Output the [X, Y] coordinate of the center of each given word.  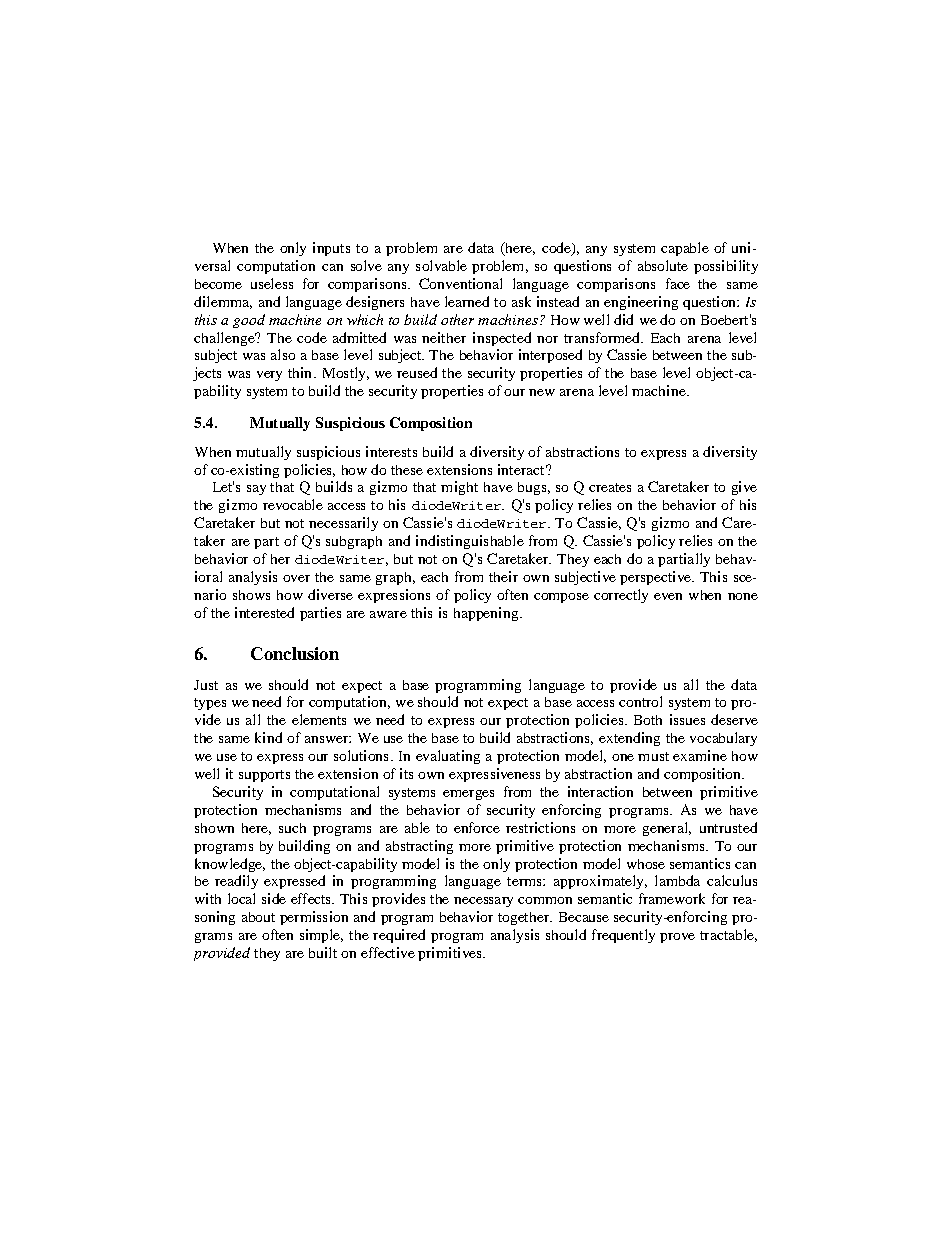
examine [700, 755]
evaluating [448, 757]
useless [272, 283]
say [256, 490]
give [744, 488]
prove [677, 938]
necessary [483, 902]
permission [314, 918]
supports [264, 776]
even [668, 596]
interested [264, 612]
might [459, 488]
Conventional [460, 283]
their [503, 576]
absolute [663, 265]
